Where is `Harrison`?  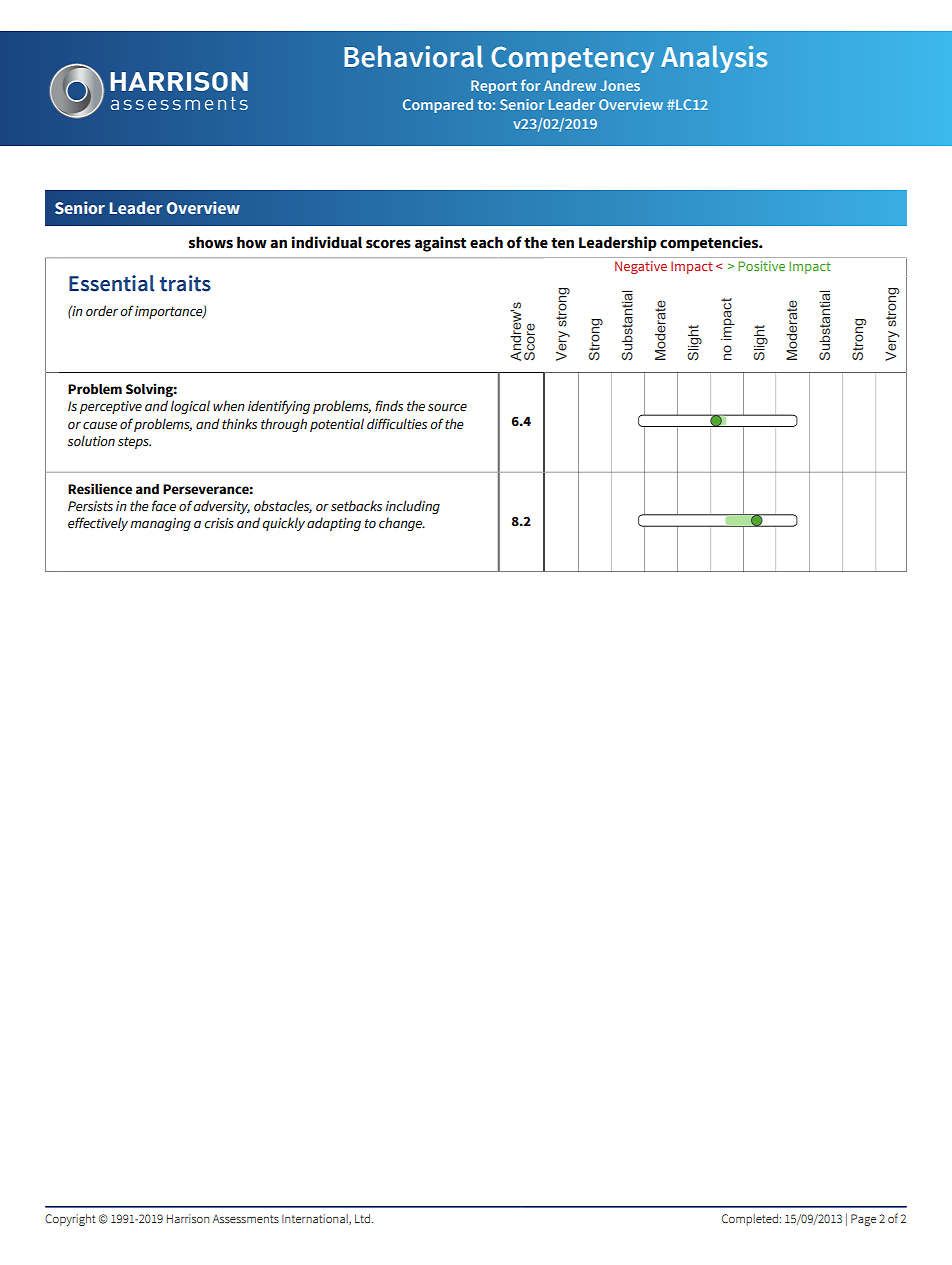
Harrison is located at coordinates (187, 1218).
